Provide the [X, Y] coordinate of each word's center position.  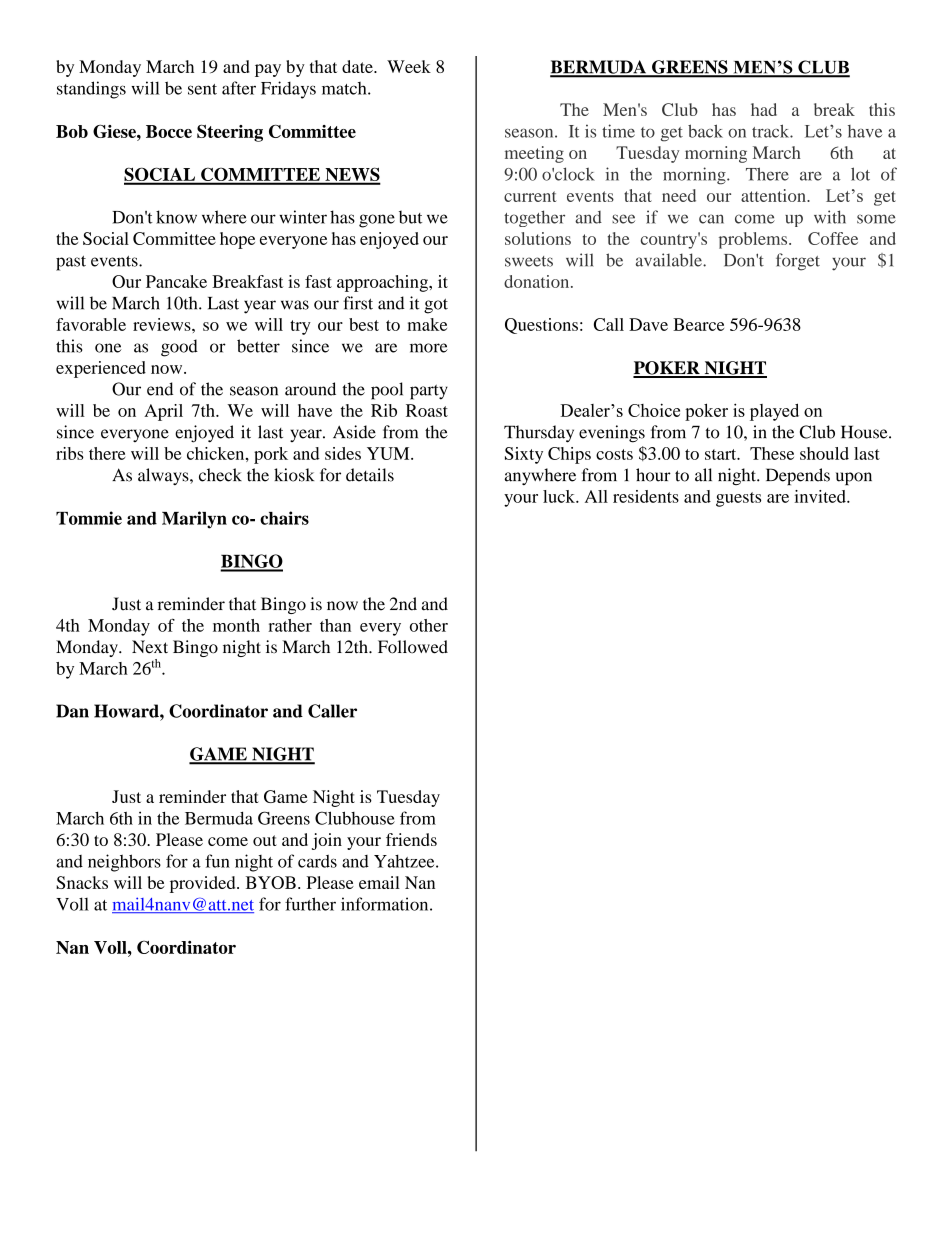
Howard [127, 711]
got [436, 306]
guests [738, 499]
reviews [163, 324]
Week [409, 66]
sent [202, 89]
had [764, 109]
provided [204, 884]
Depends [798, 476]
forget [798, 262]
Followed [413, 647]
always [164, 476]
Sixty [524, 455]
